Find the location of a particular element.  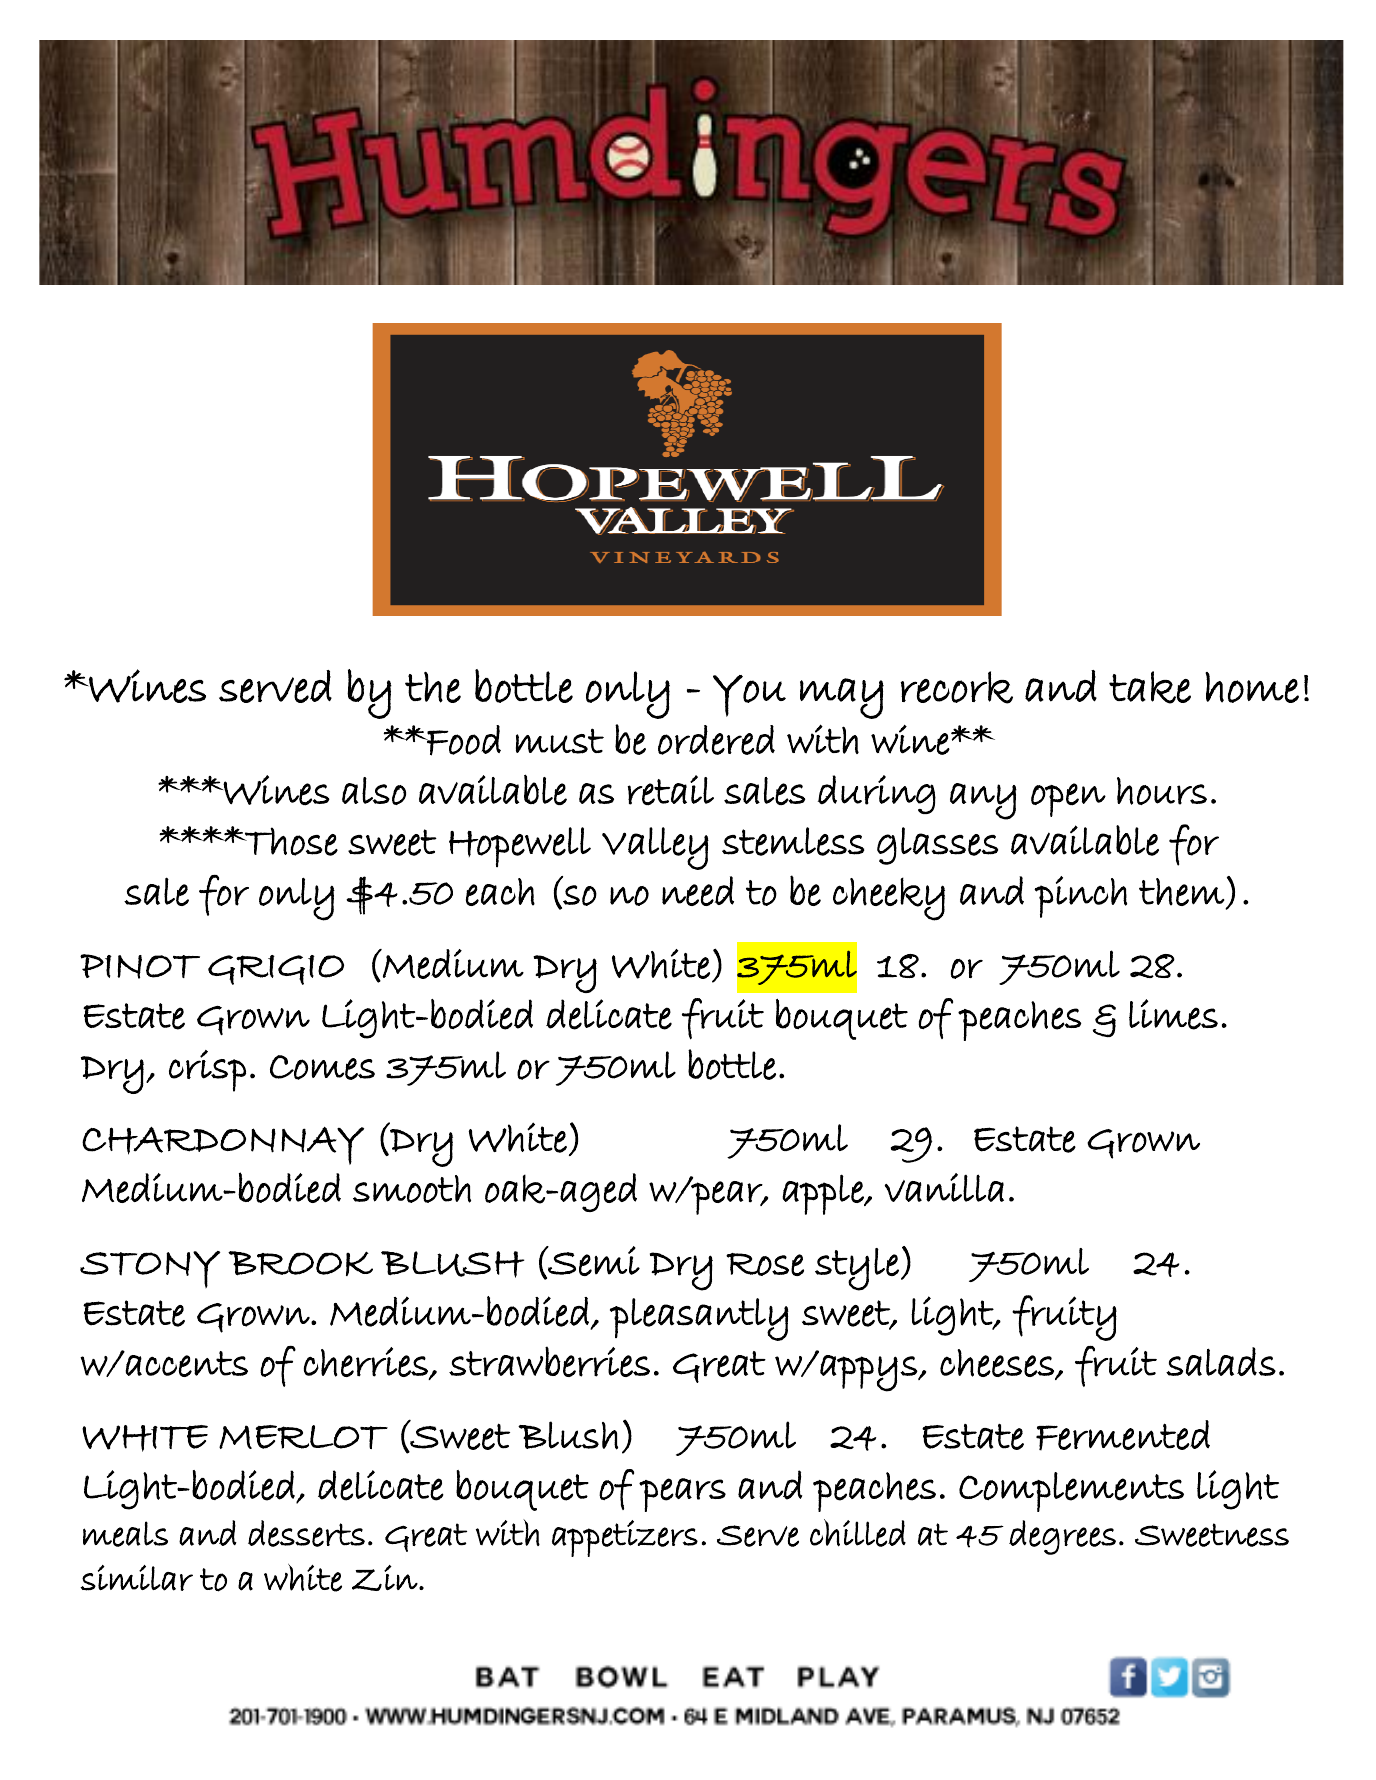

limes is located at coordinates (1173, 1014).
